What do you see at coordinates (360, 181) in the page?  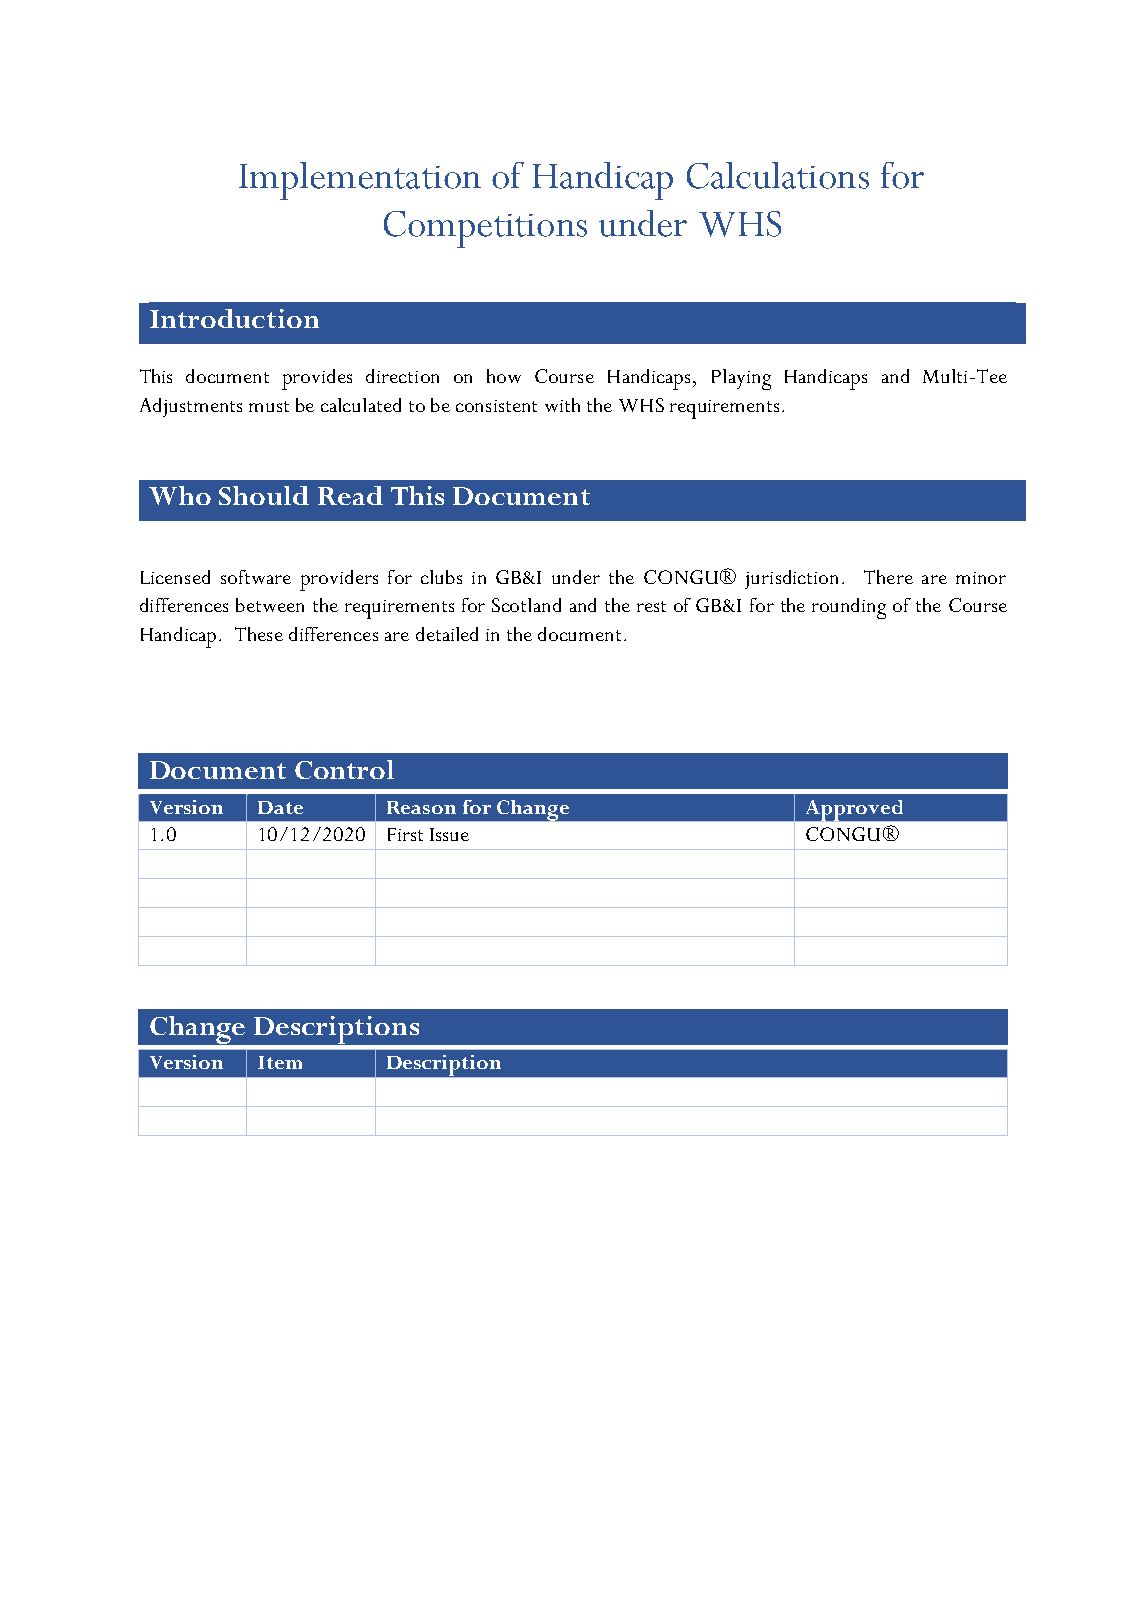 I see `Implementation` at bounding box center [360, 181].
